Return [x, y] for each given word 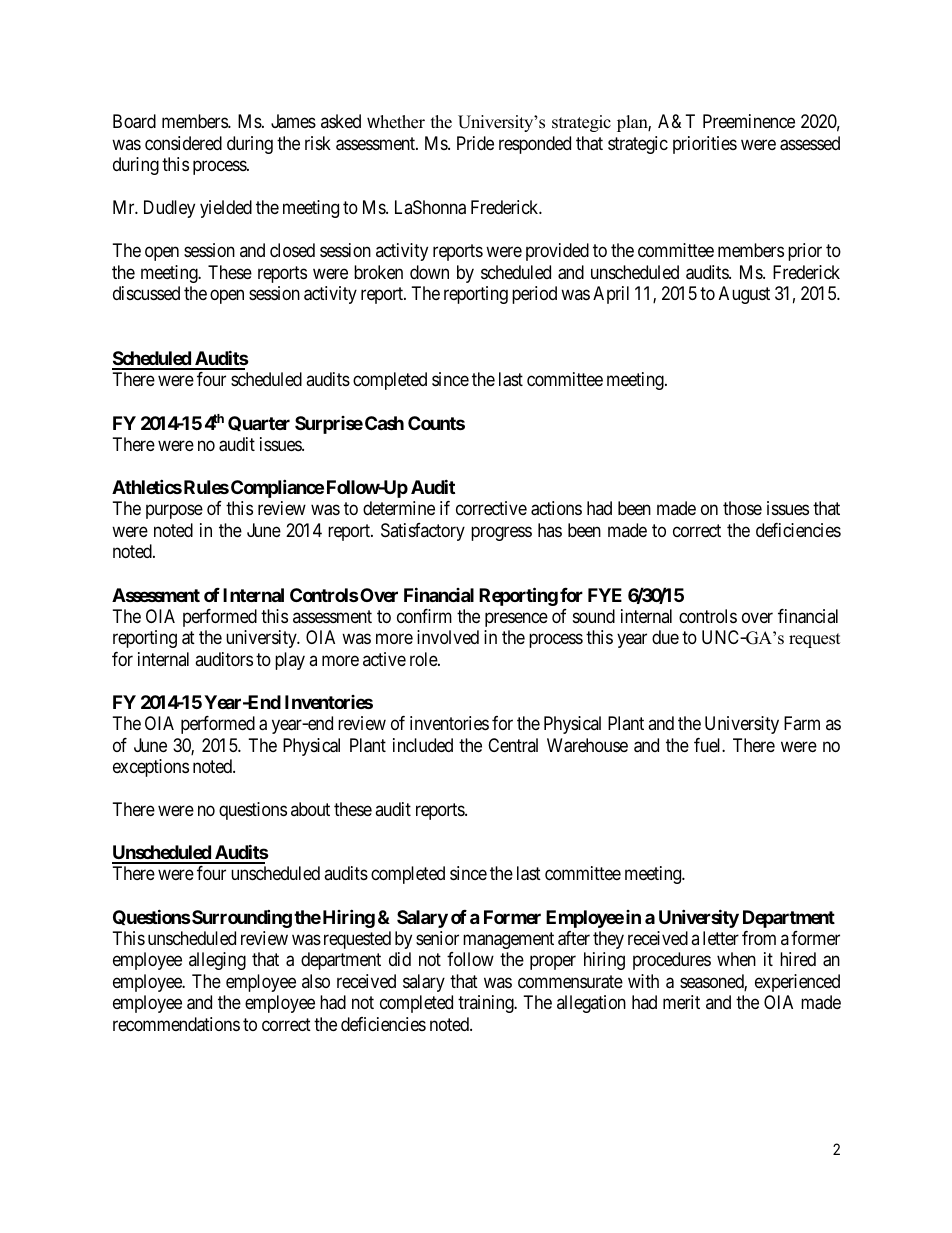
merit [681, 1002]
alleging [217, 961]
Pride [475, 143]
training [487, 1004]
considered [183, 143]
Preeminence [749, 121]
